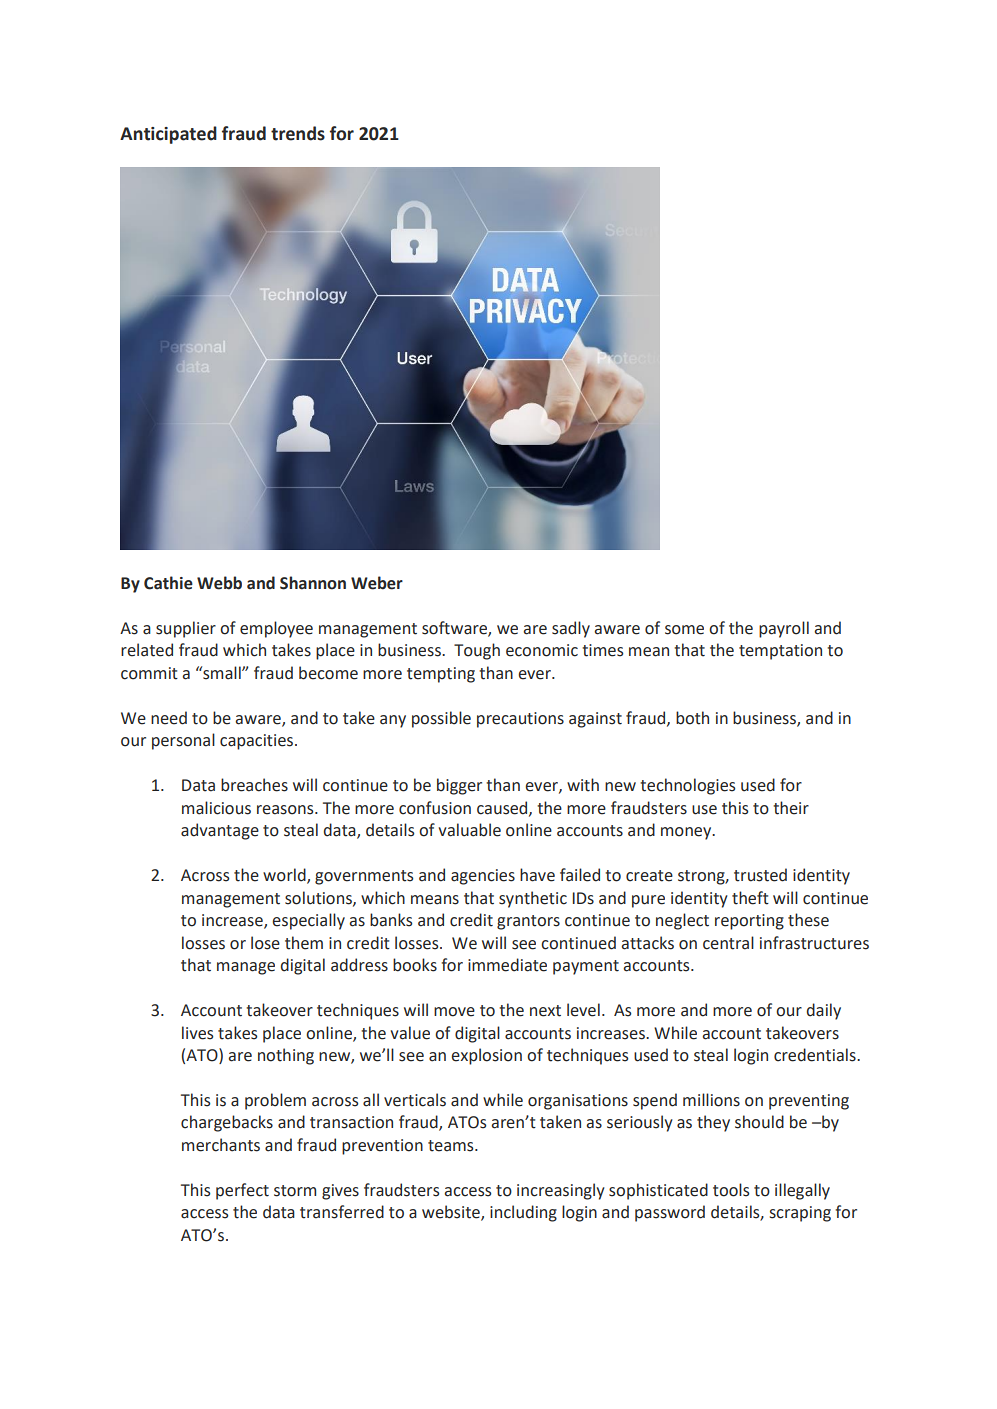 The image size is (997, 1409). Describe the element at coordinates (452, 1213) in the screenshot. I see `website` at that location.
